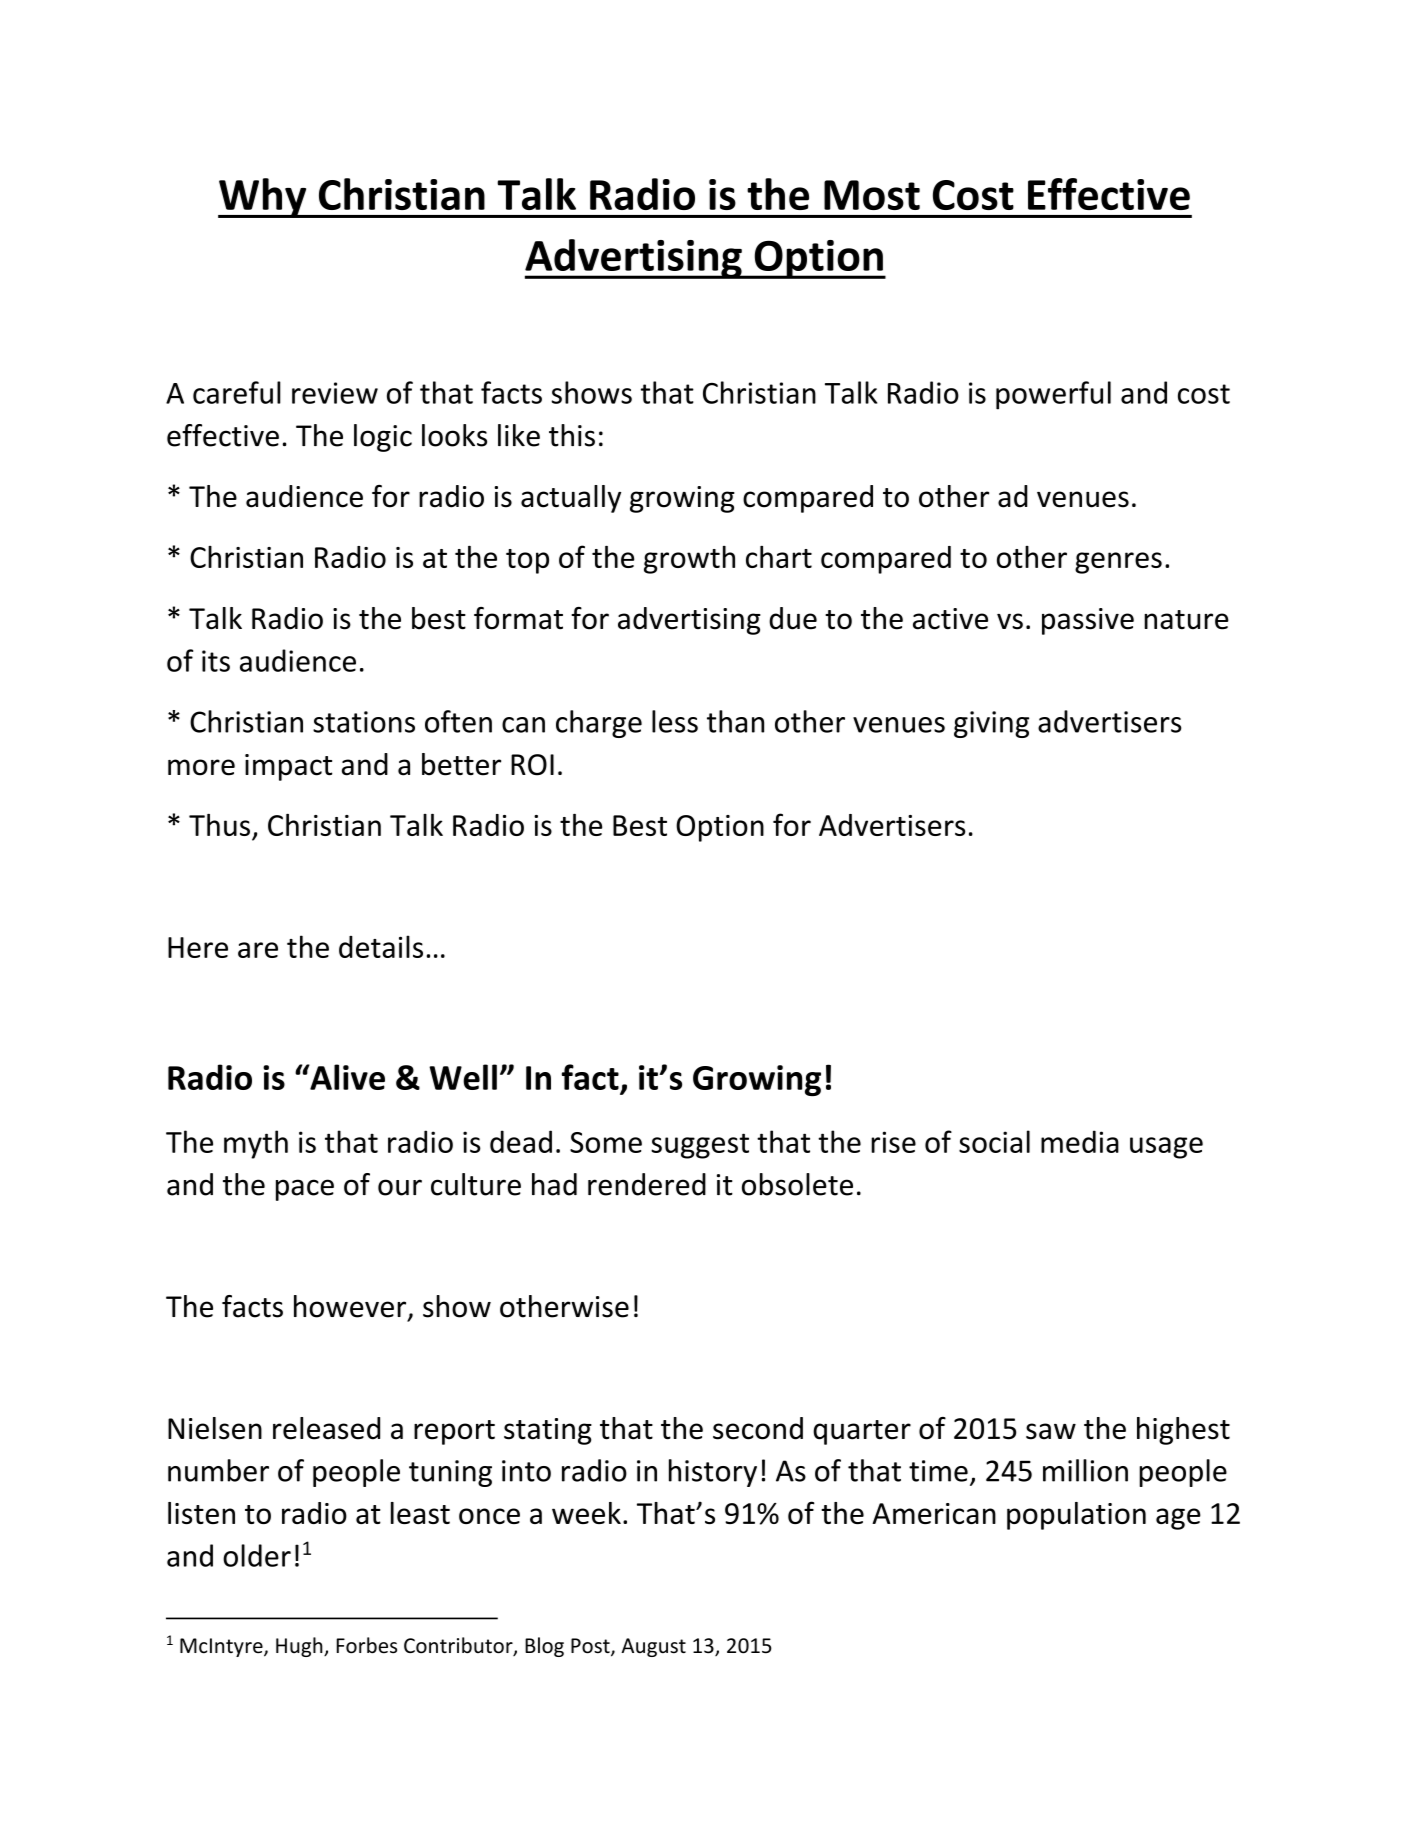  Describe the element at coordinates (653, 1647) in the image. I see `August` at that location.
